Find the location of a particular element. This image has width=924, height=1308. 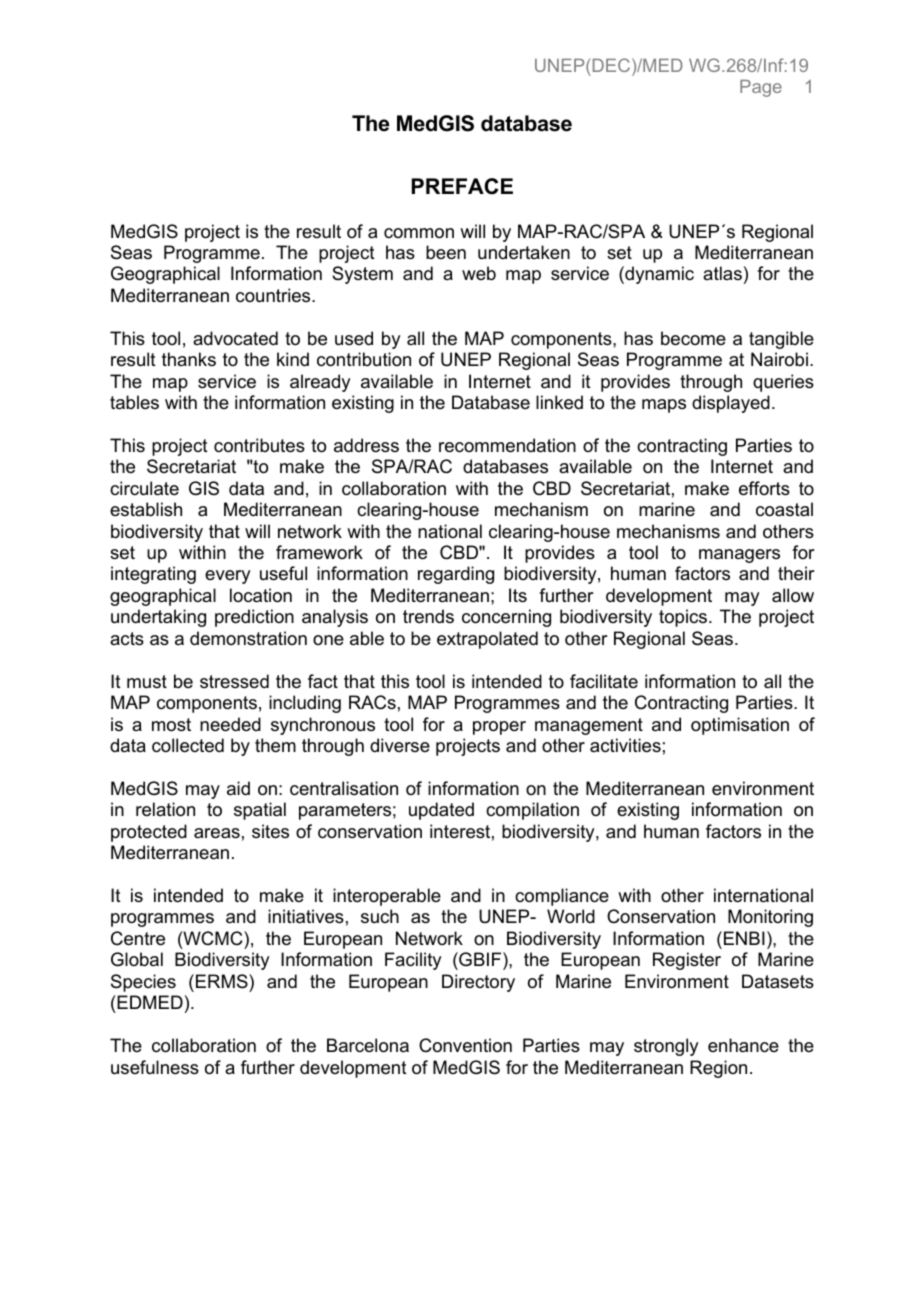

Page is located at coordinates (761, 88).
